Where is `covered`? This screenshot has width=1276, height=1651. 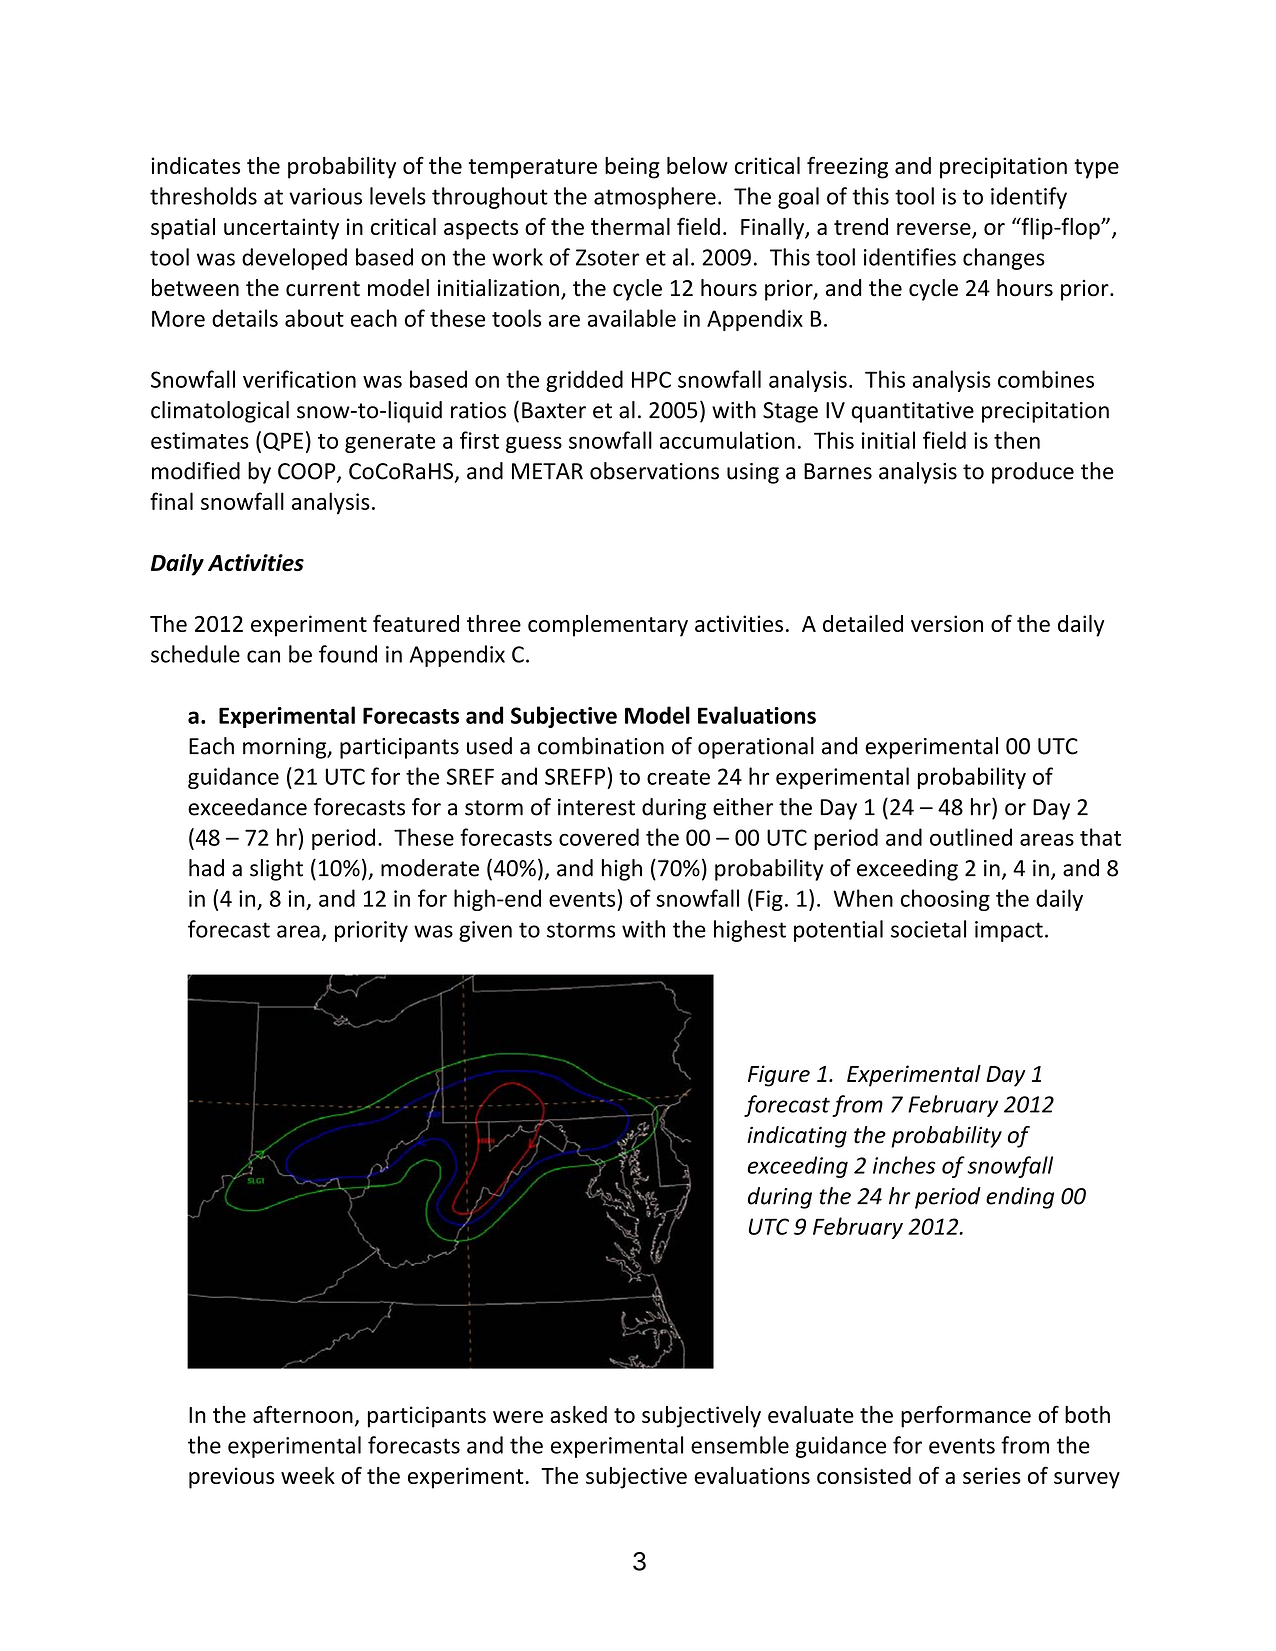 covered is located at coordinates (599, 837).
